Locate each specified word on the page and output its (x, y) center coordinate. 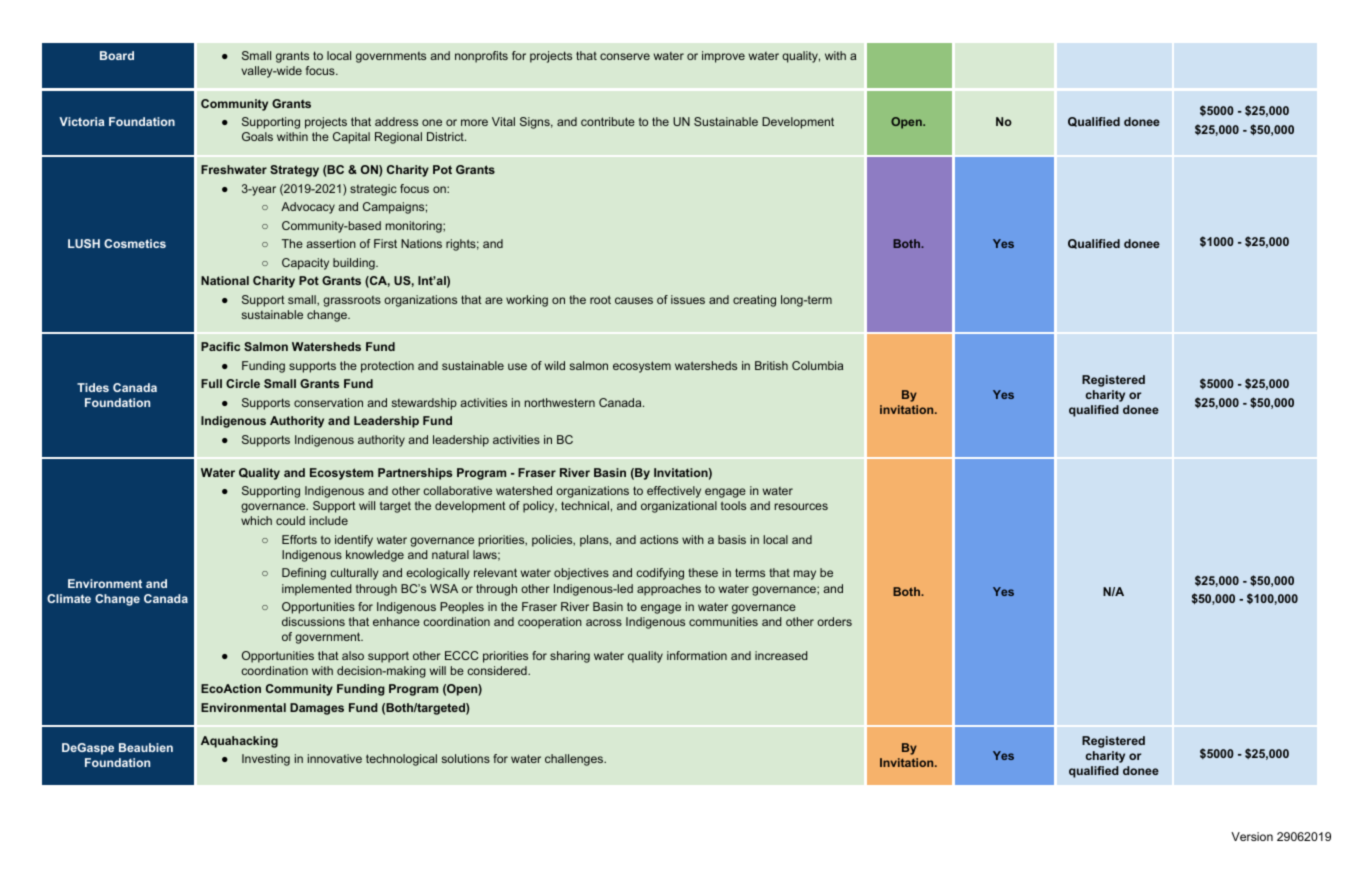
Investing (266, 760)
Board (117, 55)
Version (1252, 836)
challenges (575, 760)
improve (723, 57)
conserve (625, 56)
